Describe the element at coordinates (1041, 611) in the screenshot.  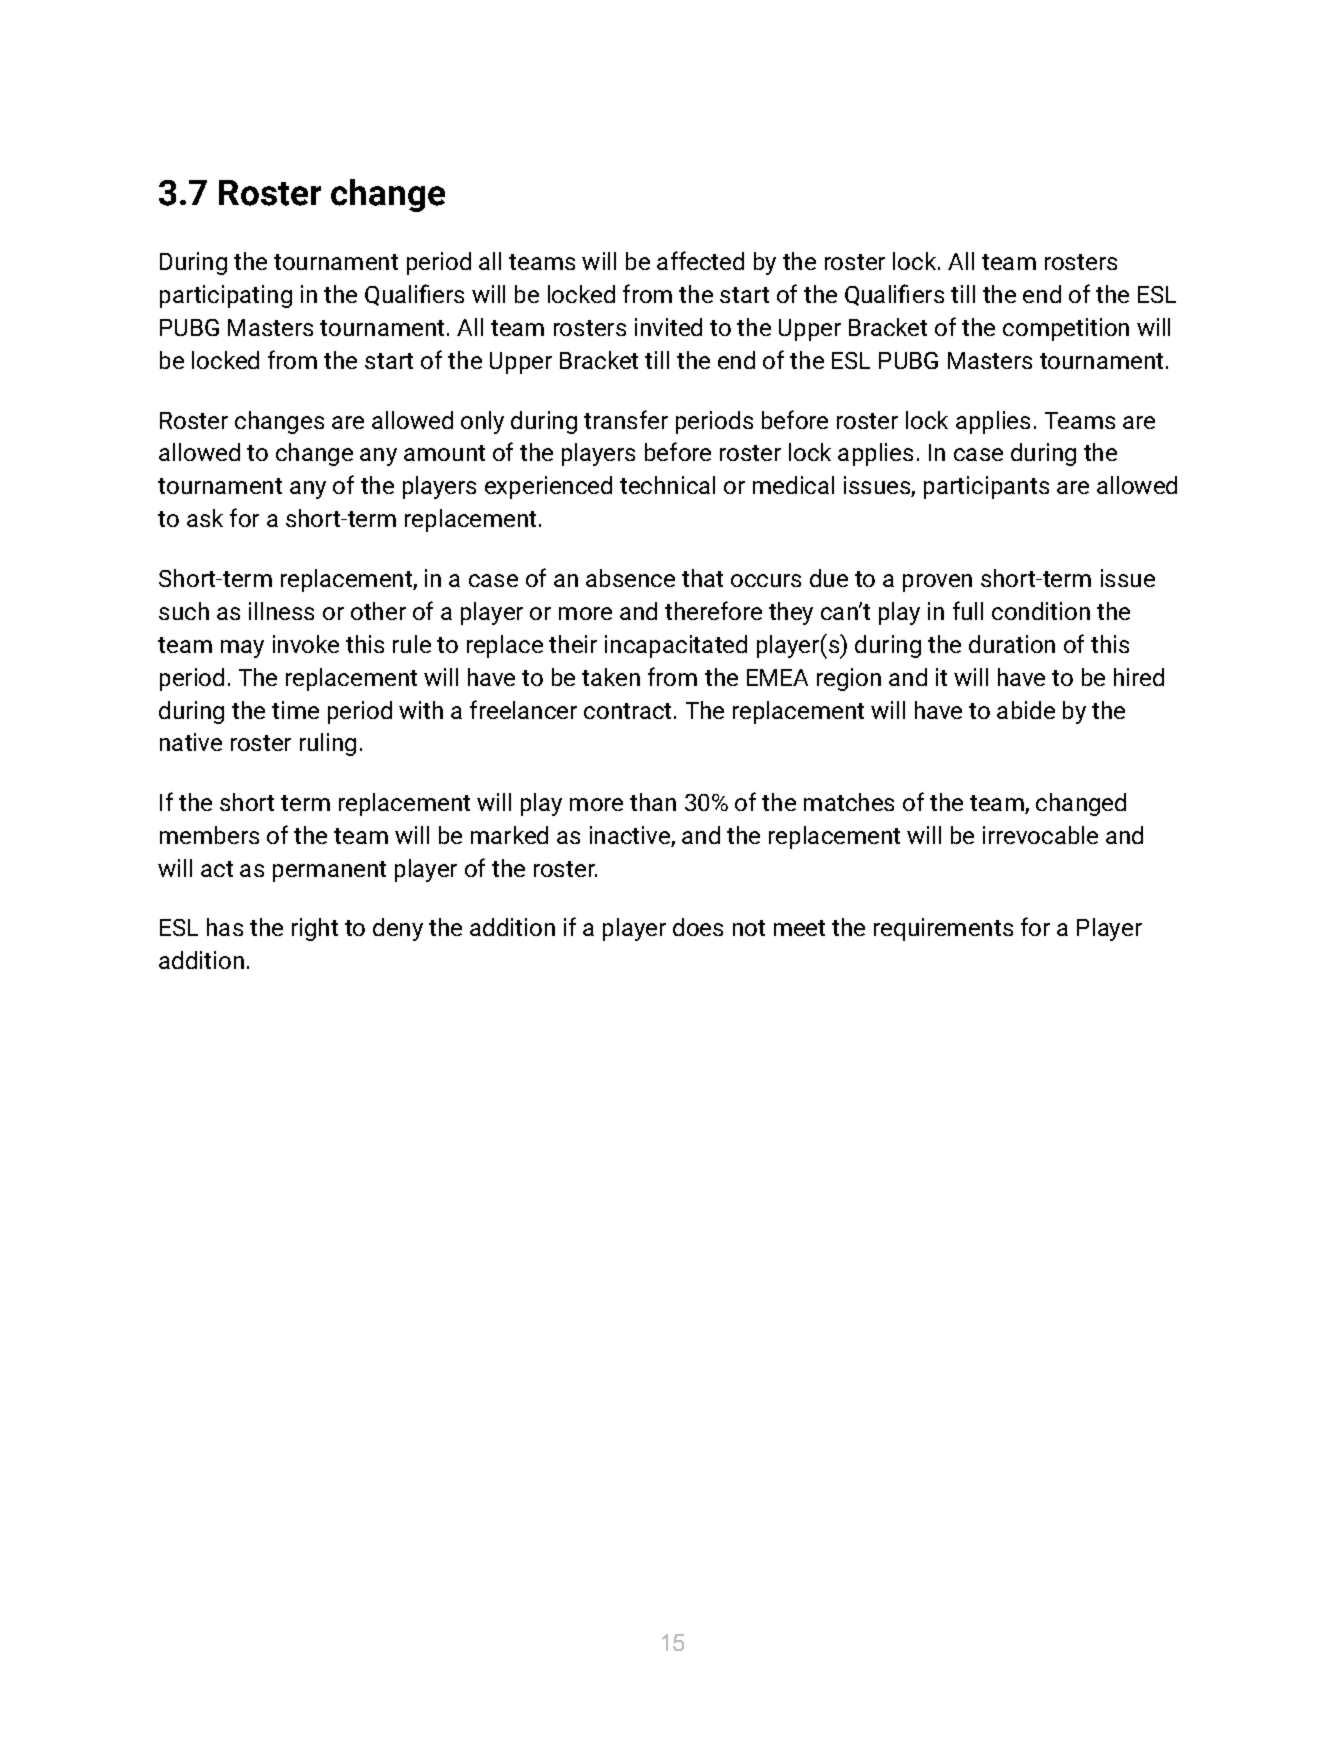
I see `condition` at that location.
